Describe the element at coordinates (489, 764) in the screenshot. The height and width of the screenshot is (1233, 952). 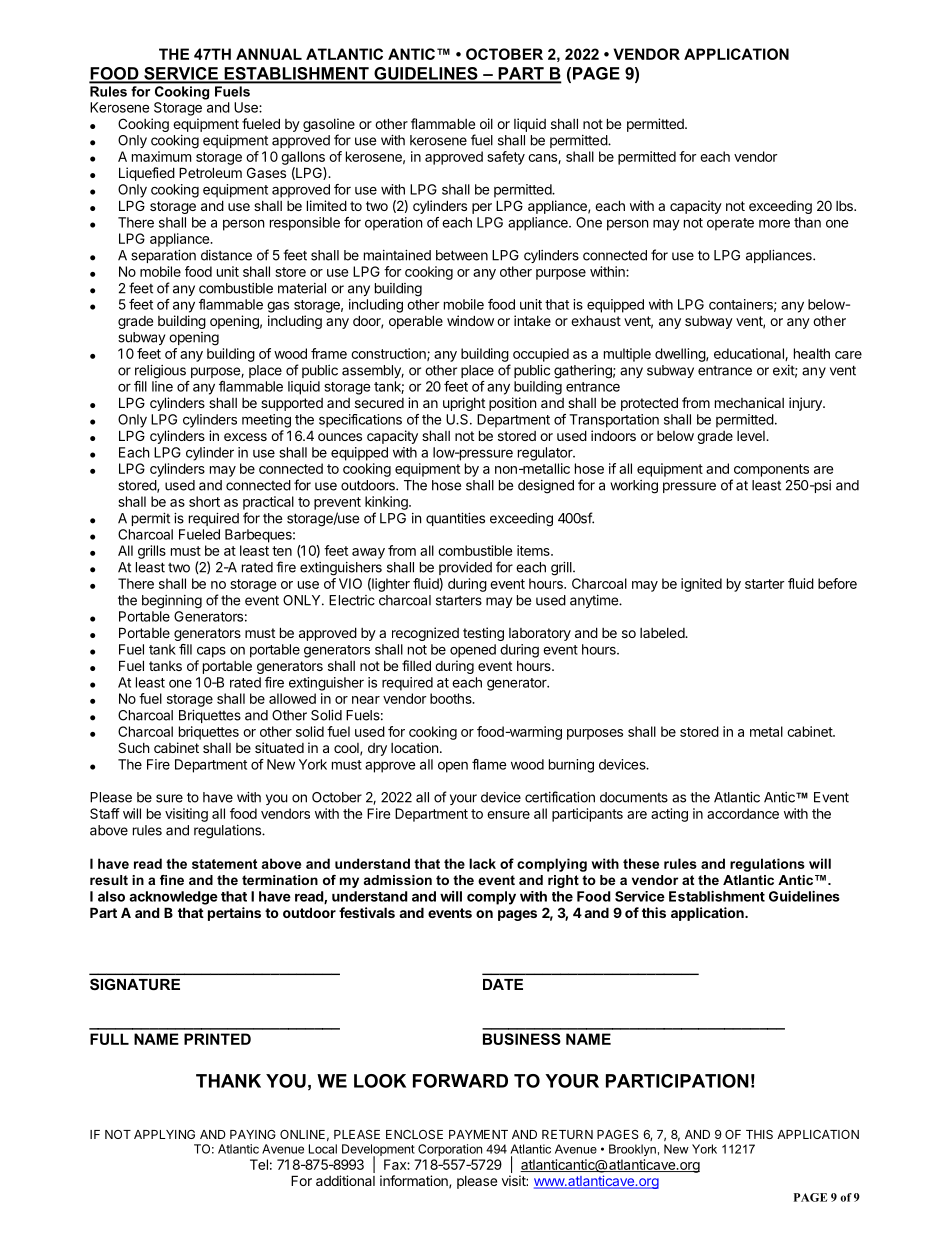
I see `flame` at that location.
